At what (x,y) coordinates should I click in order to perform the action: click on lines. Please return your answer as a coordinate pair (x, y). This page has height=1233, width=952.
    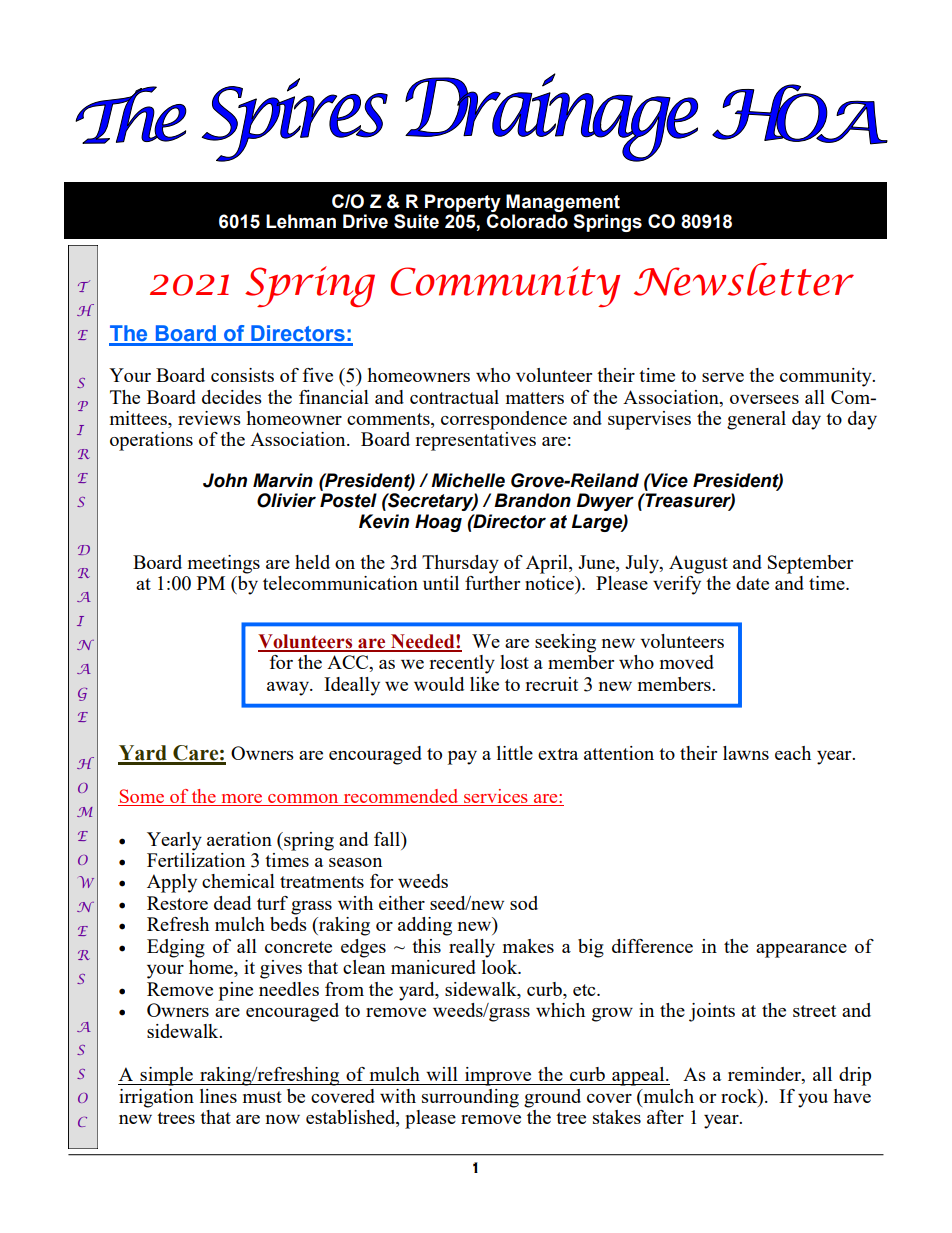
    Looking at the image, I should click on (218, 1096).
